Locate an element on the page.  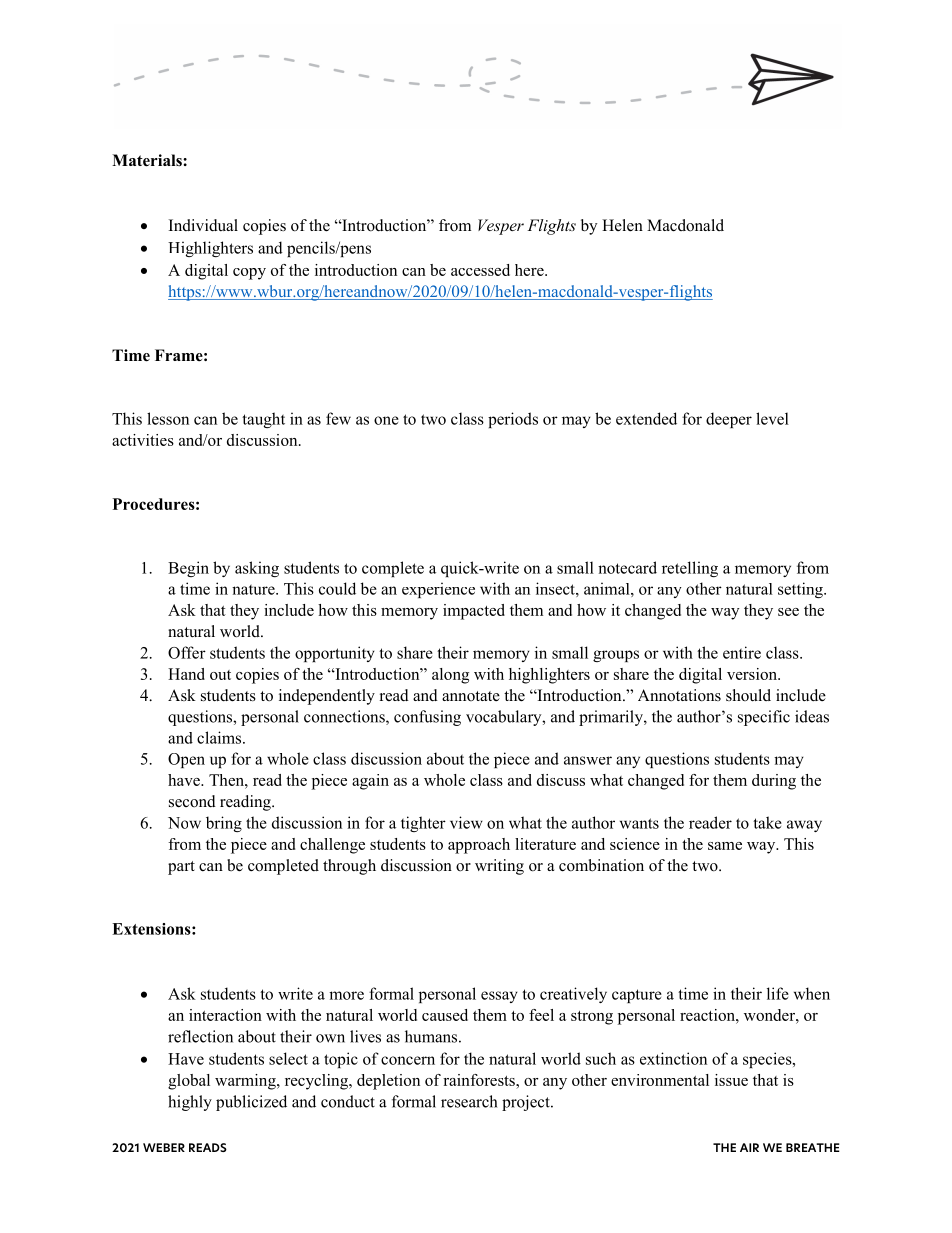
accessed is located at coordinates (480, 270).
